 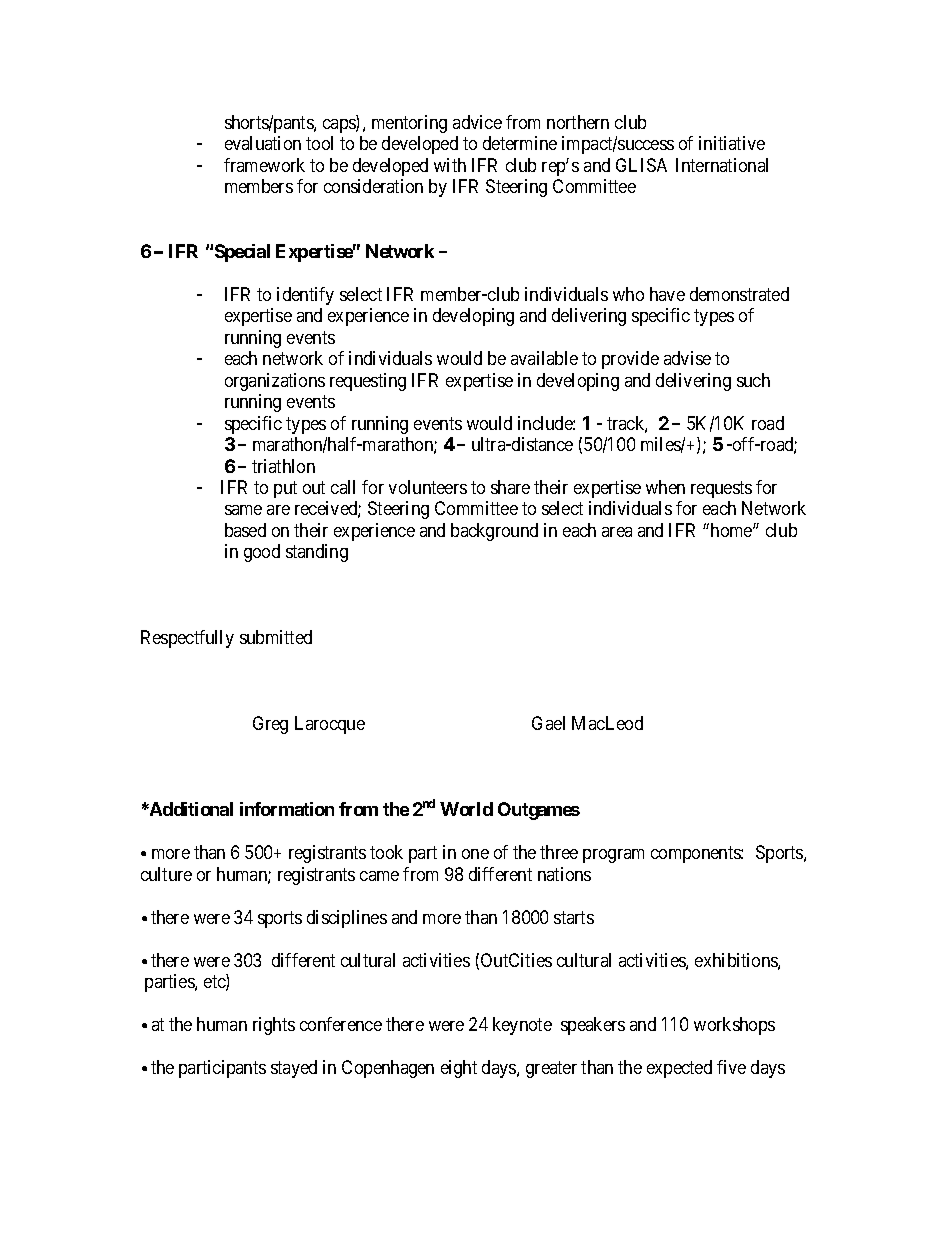 What do you see at coordinates (262, 553) in the screenshot?
I see `good` at bounding box center [262, 553].
